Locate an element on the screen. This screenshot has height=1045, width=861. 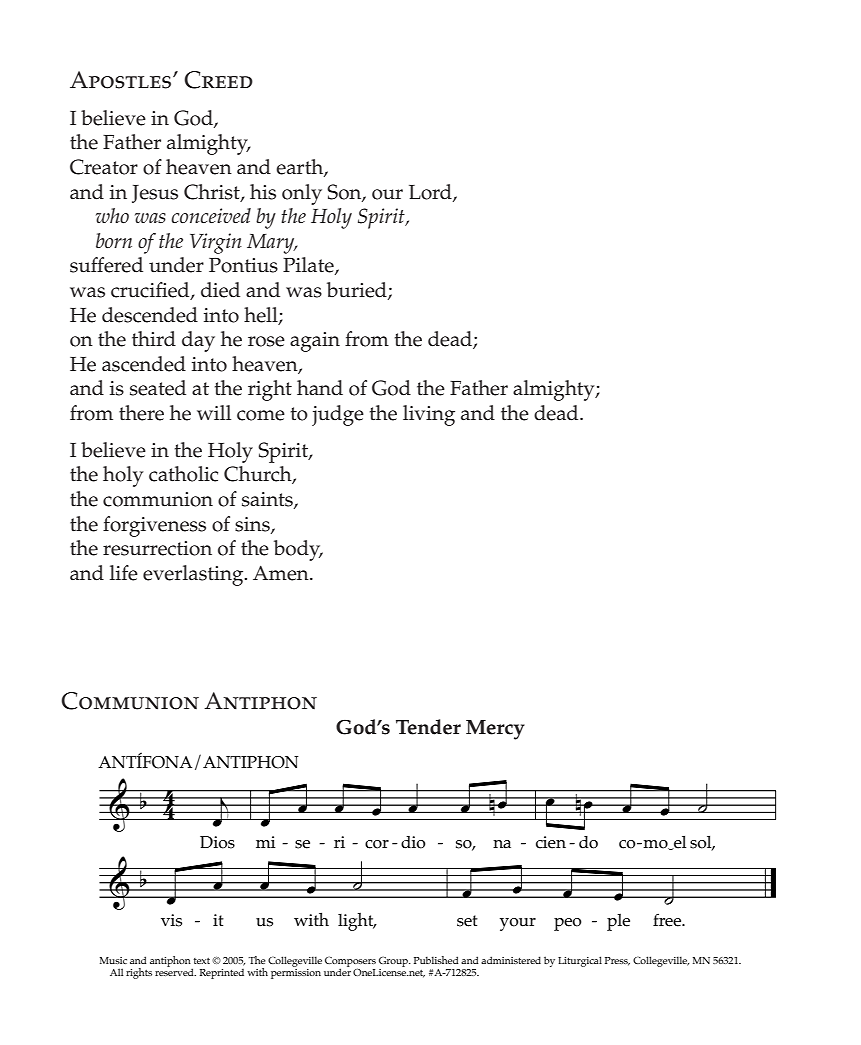
Group is located at coordinates (395, 962).
